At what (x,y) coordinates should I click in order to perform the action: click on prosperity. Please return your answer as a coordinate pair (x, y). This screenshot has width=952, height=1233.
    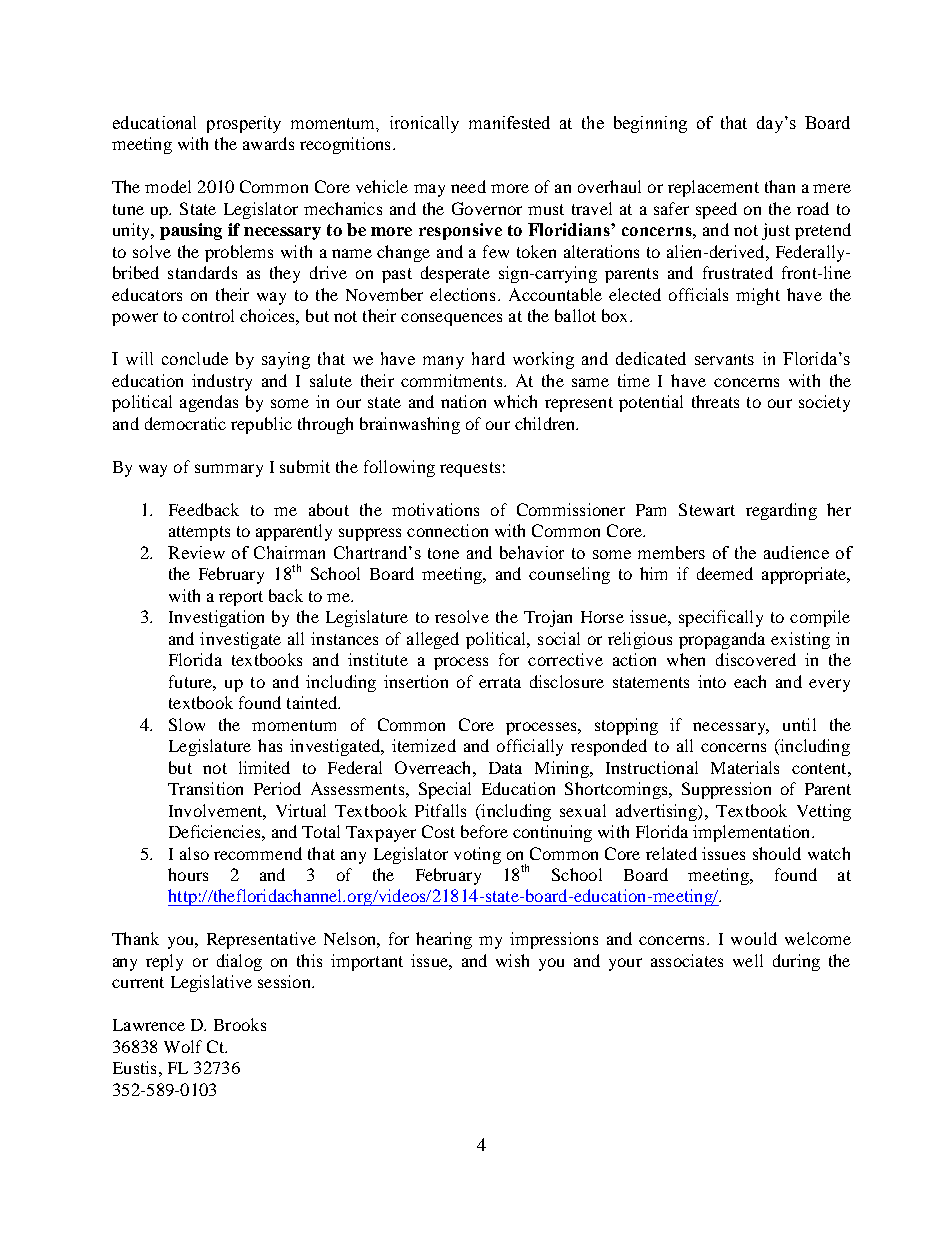
    Looking at the image, I should click on (244, 124).
